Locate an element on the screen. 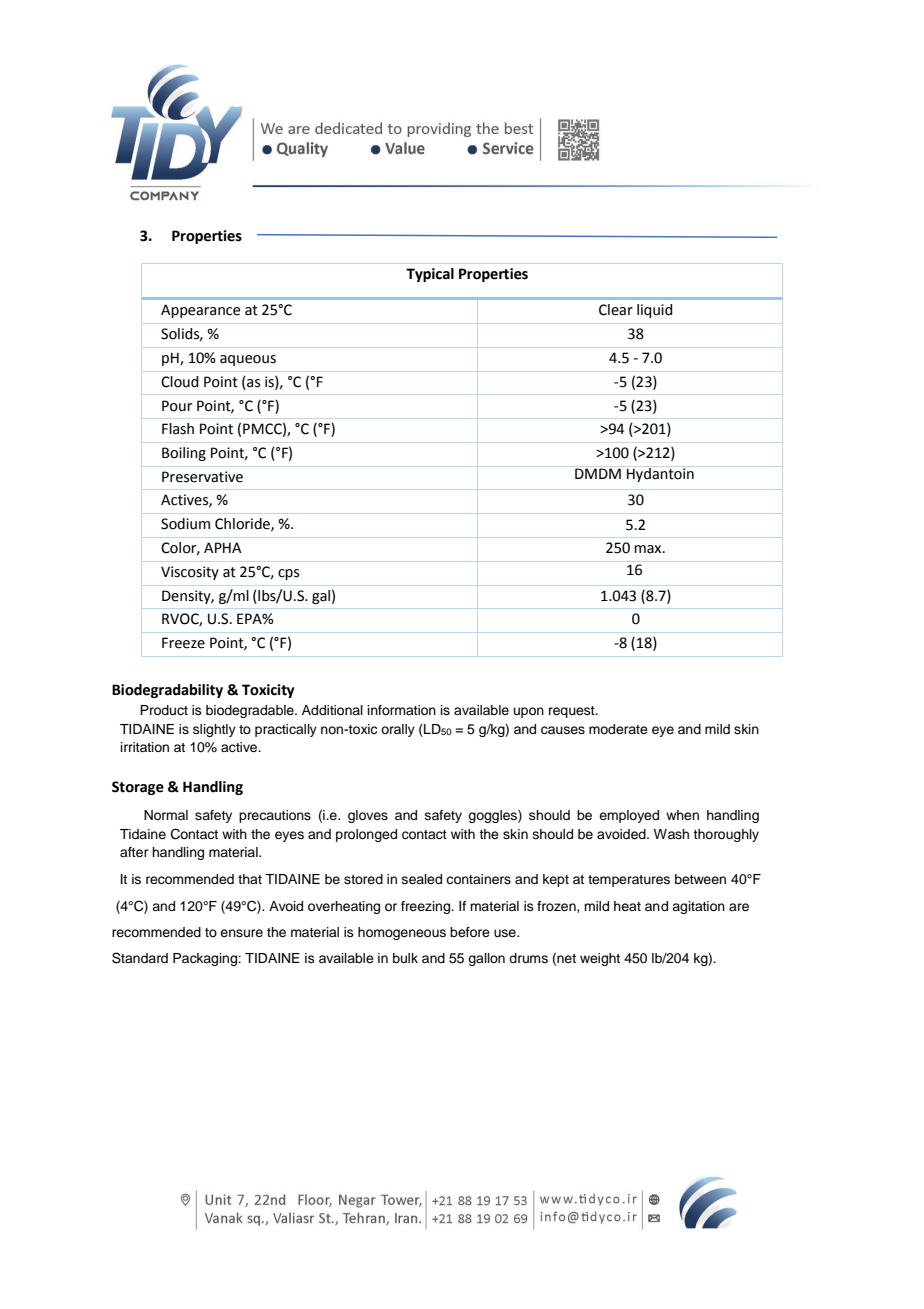  before is located at coordinates (470, 932).
